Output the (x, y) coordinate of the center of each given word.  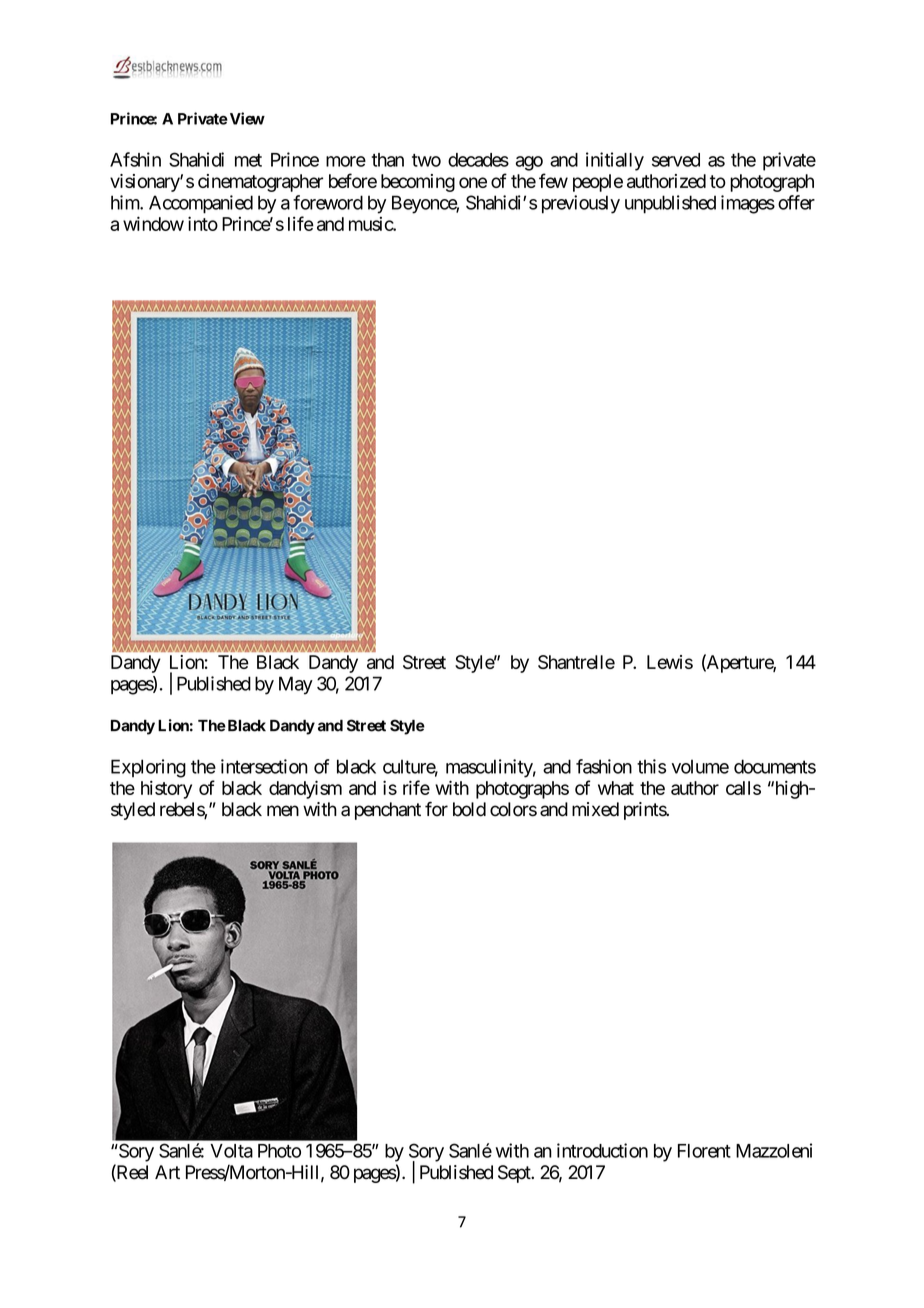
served (676, 160)
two (426, 160)
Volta (231, 1151)
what (616, 788)
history (166, 789)
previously (581, 204)
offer (796, 202)
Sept (515, 1174)
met (248, 160)
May (296, 685)
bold (469, 809)
